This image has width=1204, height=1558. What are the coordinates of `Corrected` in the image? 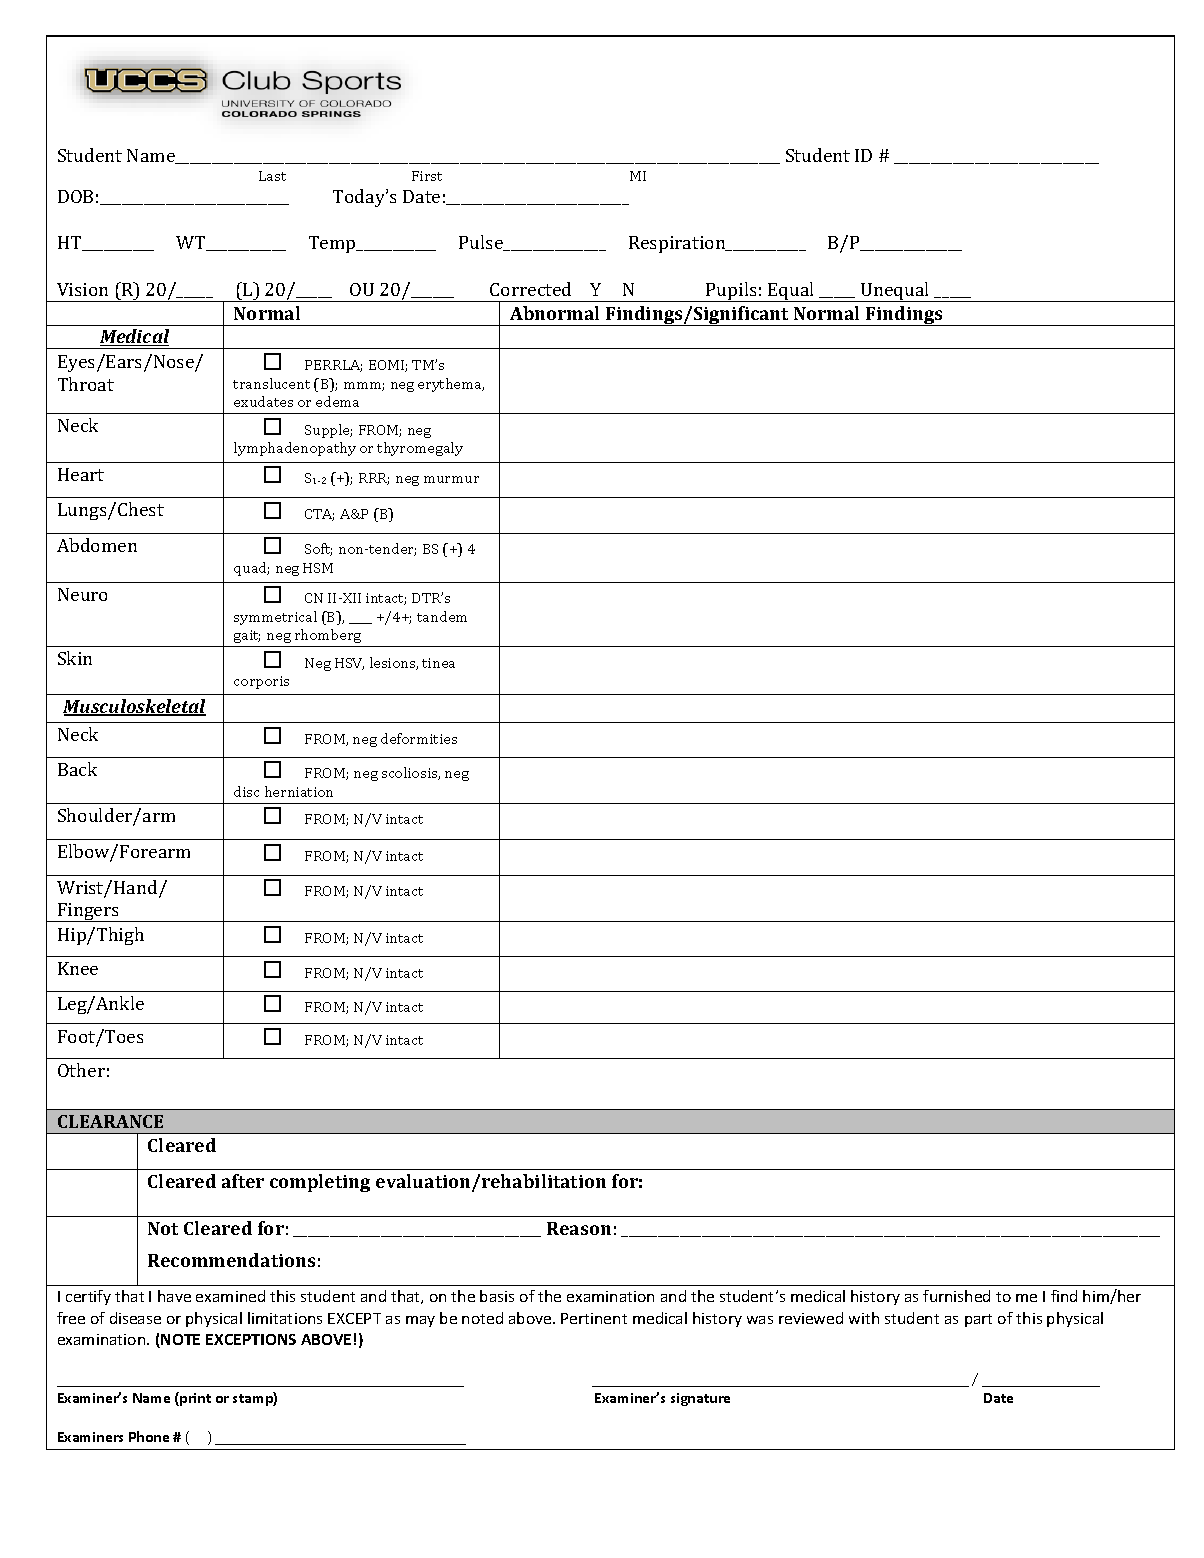 It's located at (530, 289).
